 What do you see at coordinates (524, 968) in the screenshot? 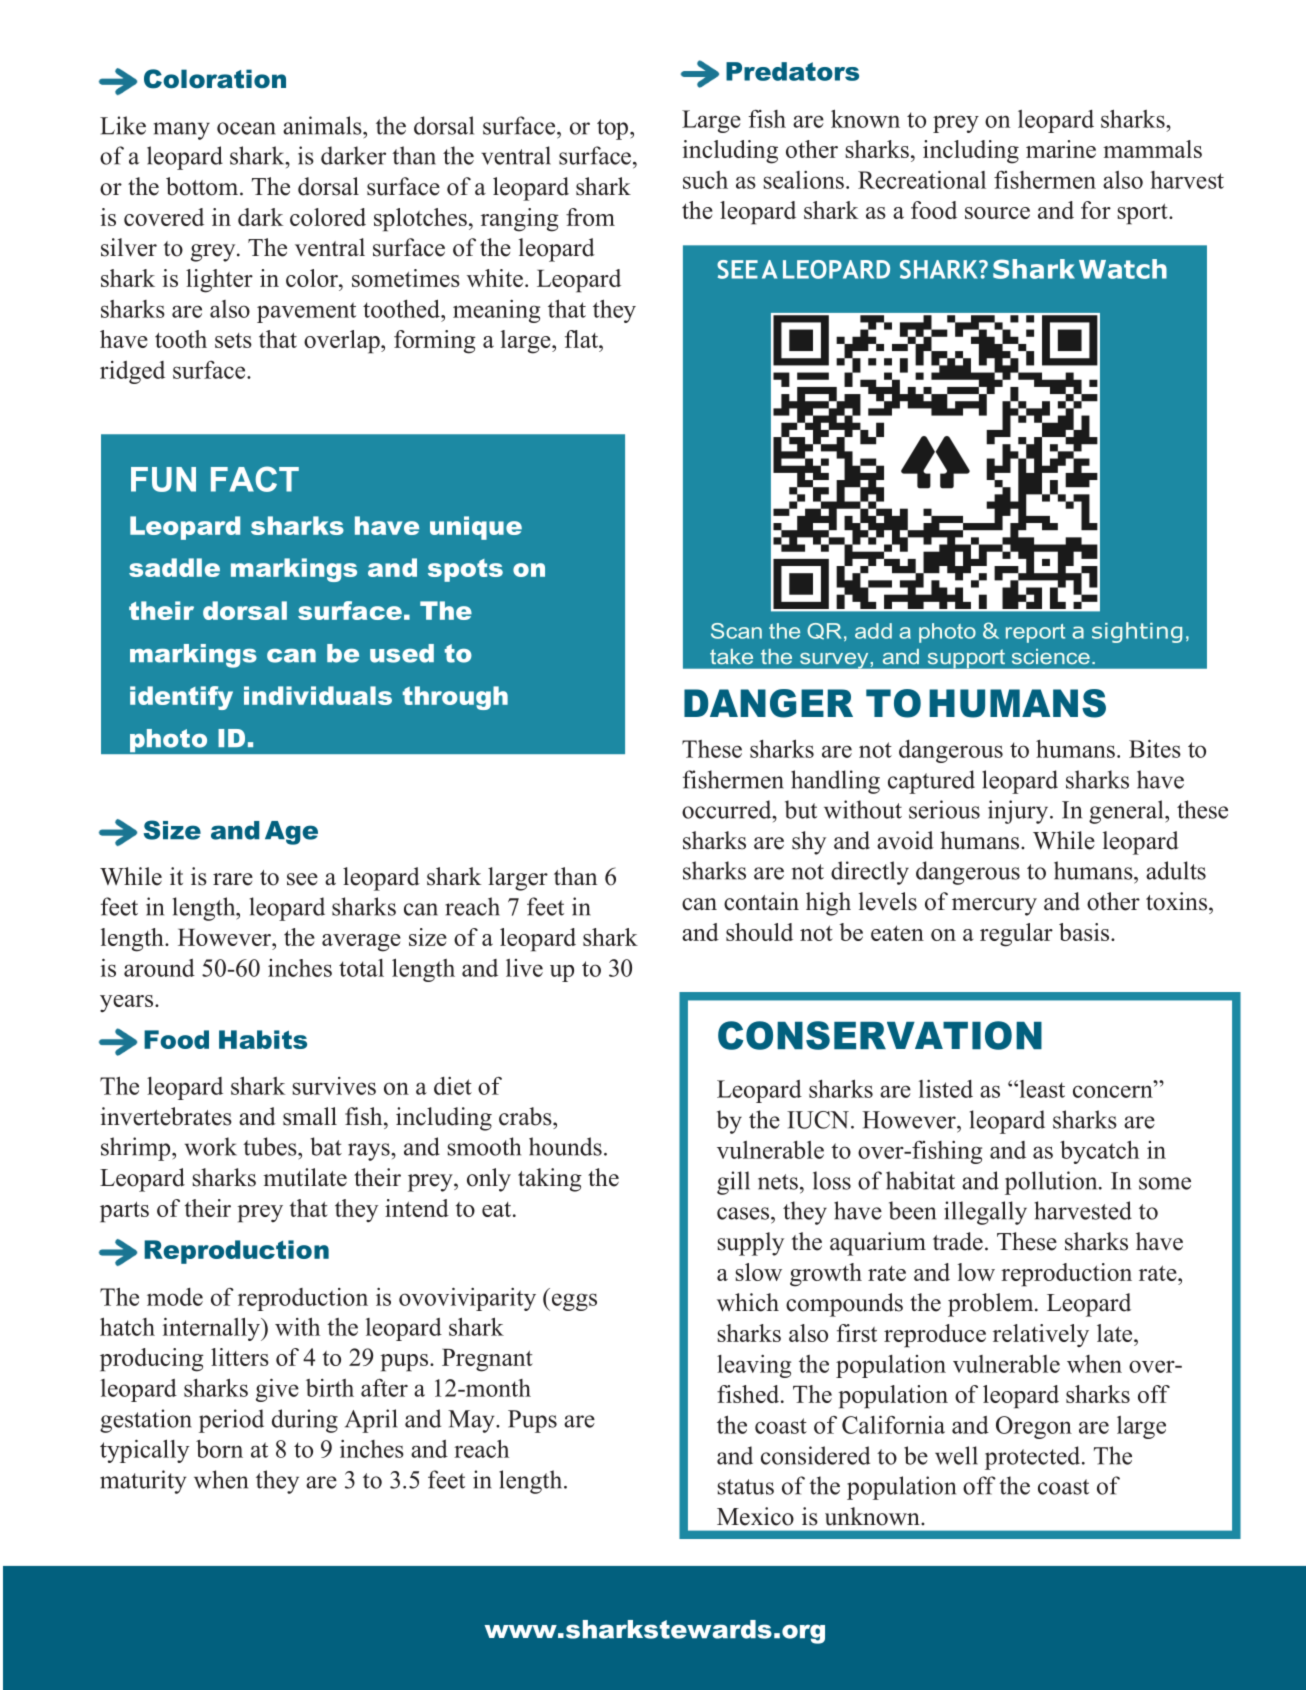
I see `live` at bounding box center [524, 968].
